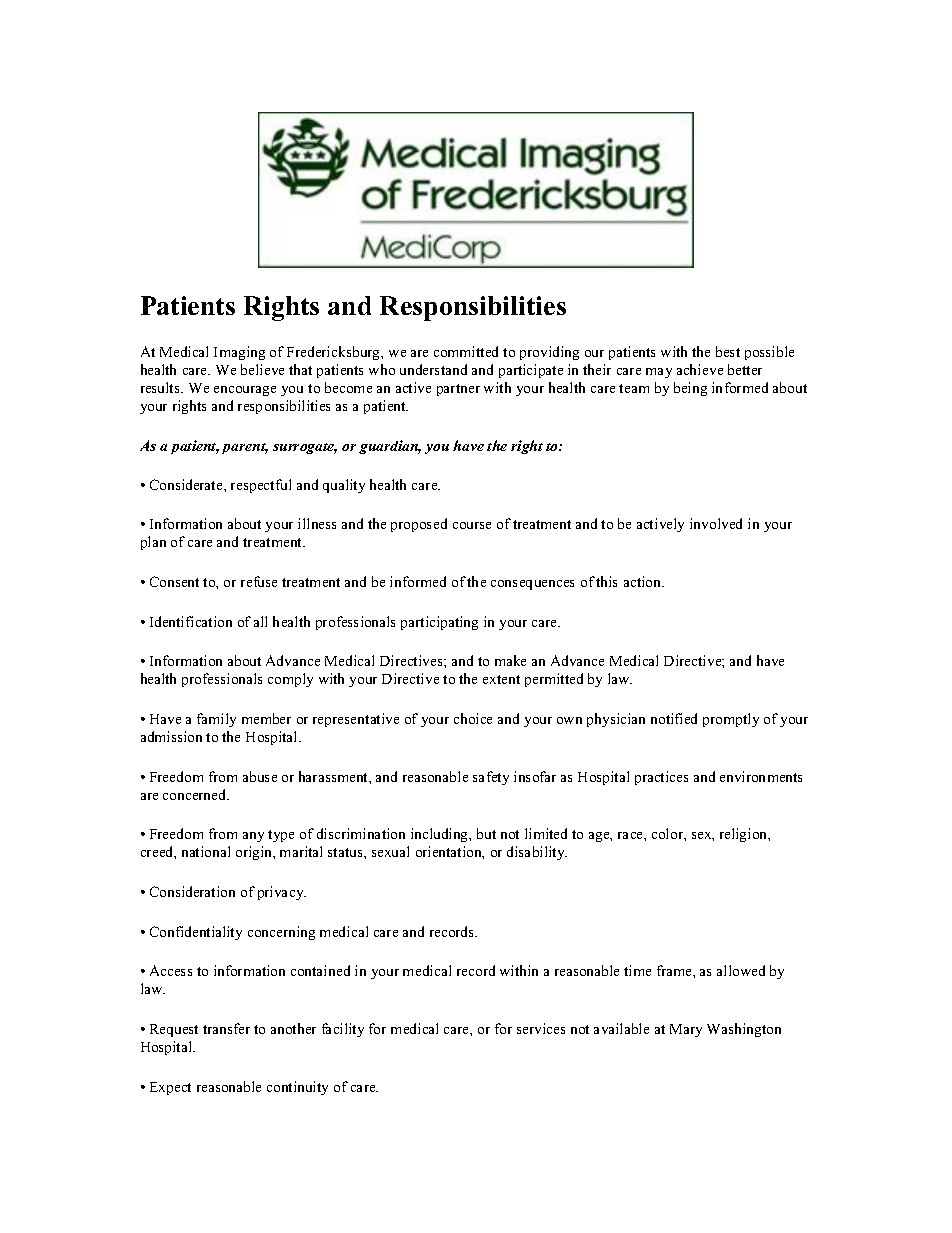  What do you see at coordinates (458, 390) in the screenshot?
I see `partner` at bounding box center [458, 390].
